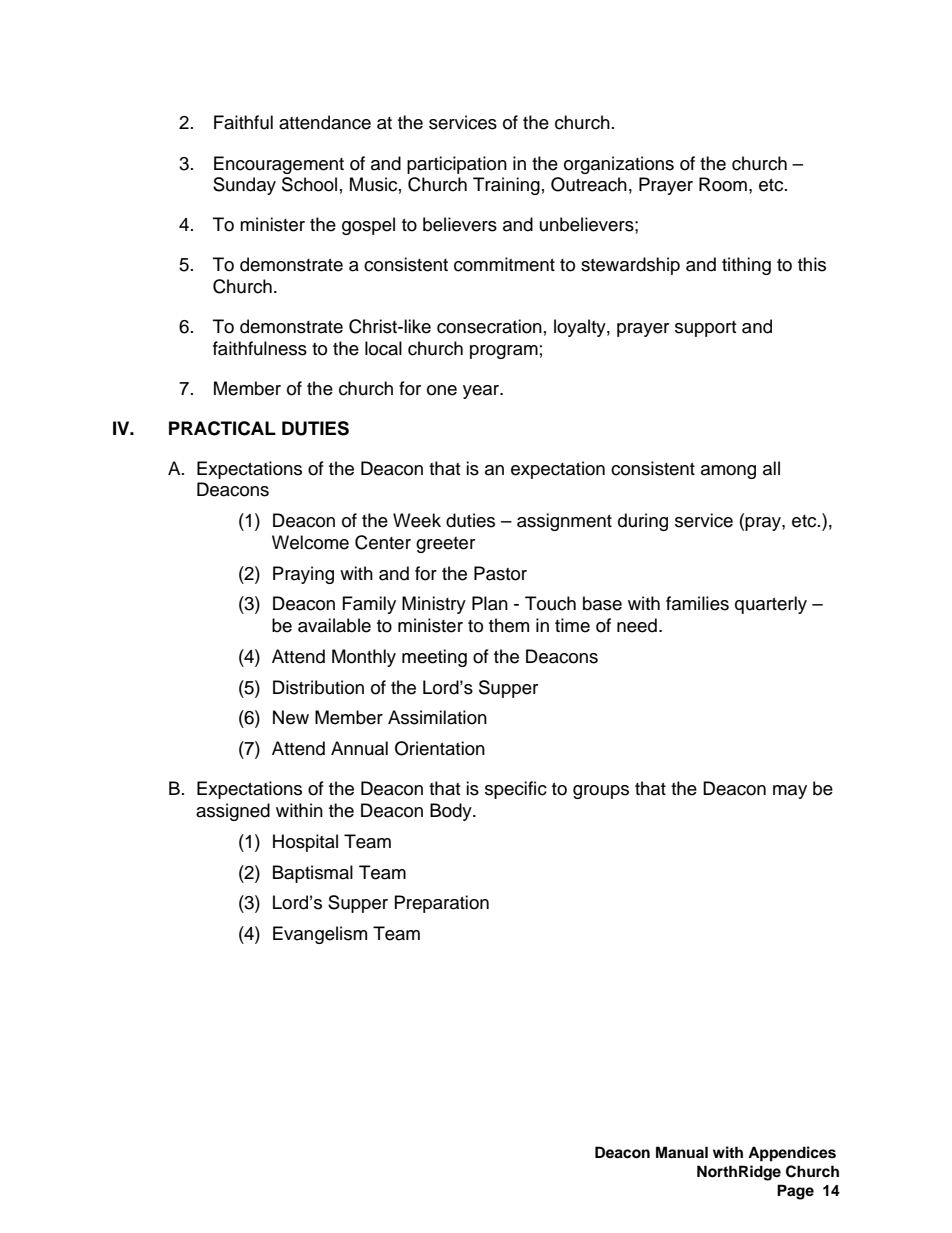  Describe the element at coordinates (506, 186) in the image. I see `Training` at that location.
